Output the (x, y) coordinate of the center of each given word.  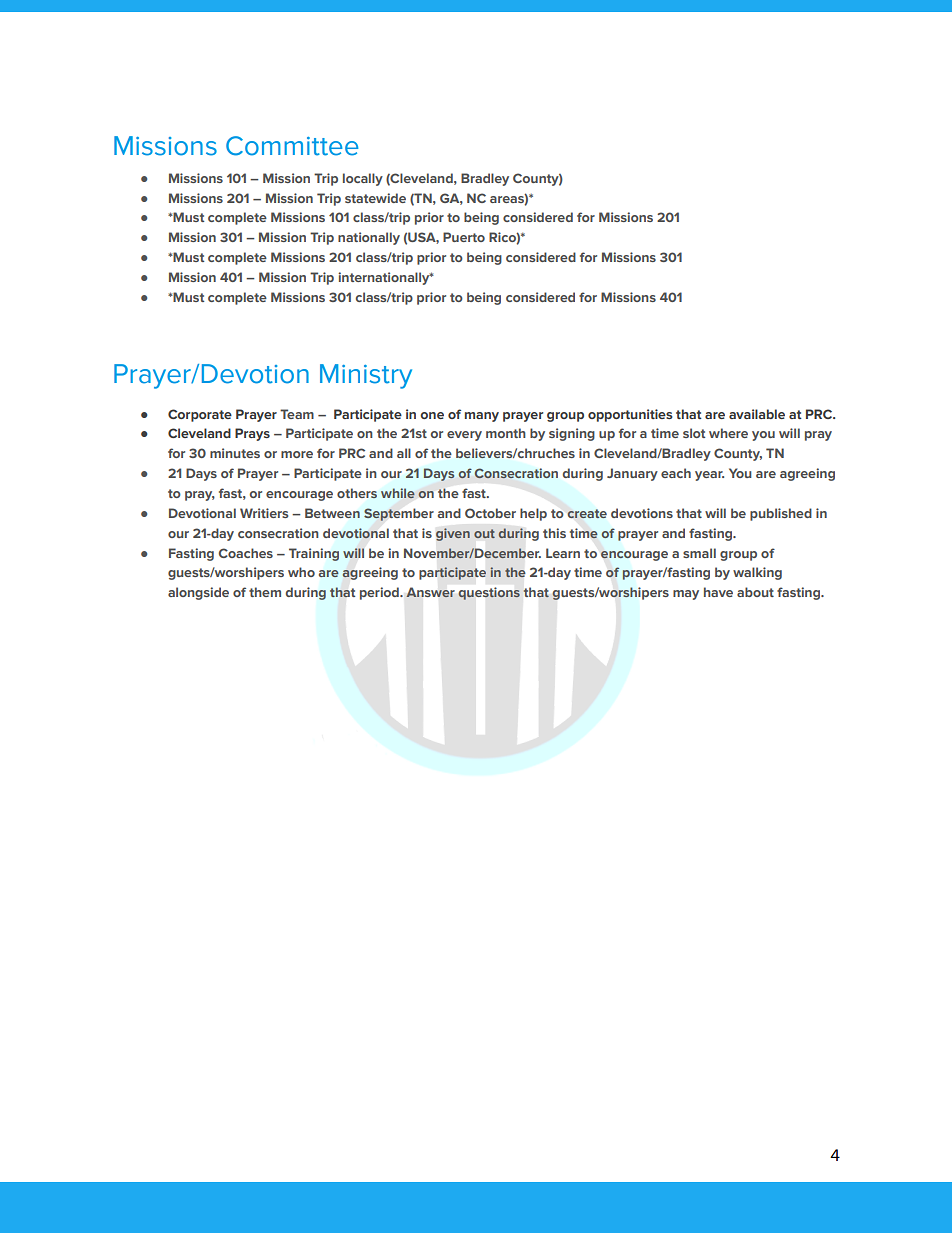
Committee (292, 146)
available (757, 414)
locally (363, 179)
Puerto (464, 237)
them (265, 592)
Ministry (366, 376)
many (482, 417)
